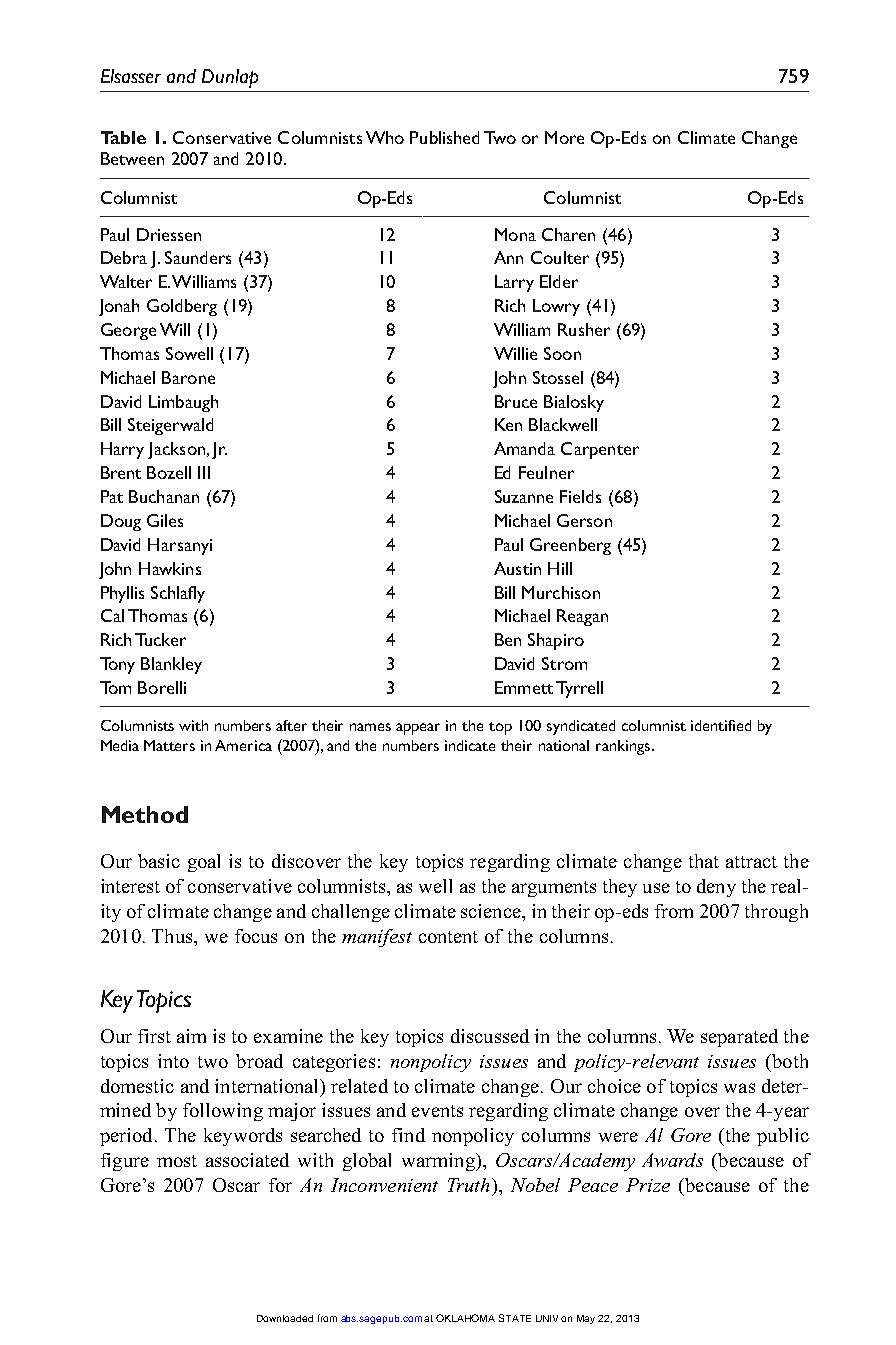 This document has height=1345, width=896. Describe the element at coordinates (444, 137) in the document. I see `Published` at that location.
